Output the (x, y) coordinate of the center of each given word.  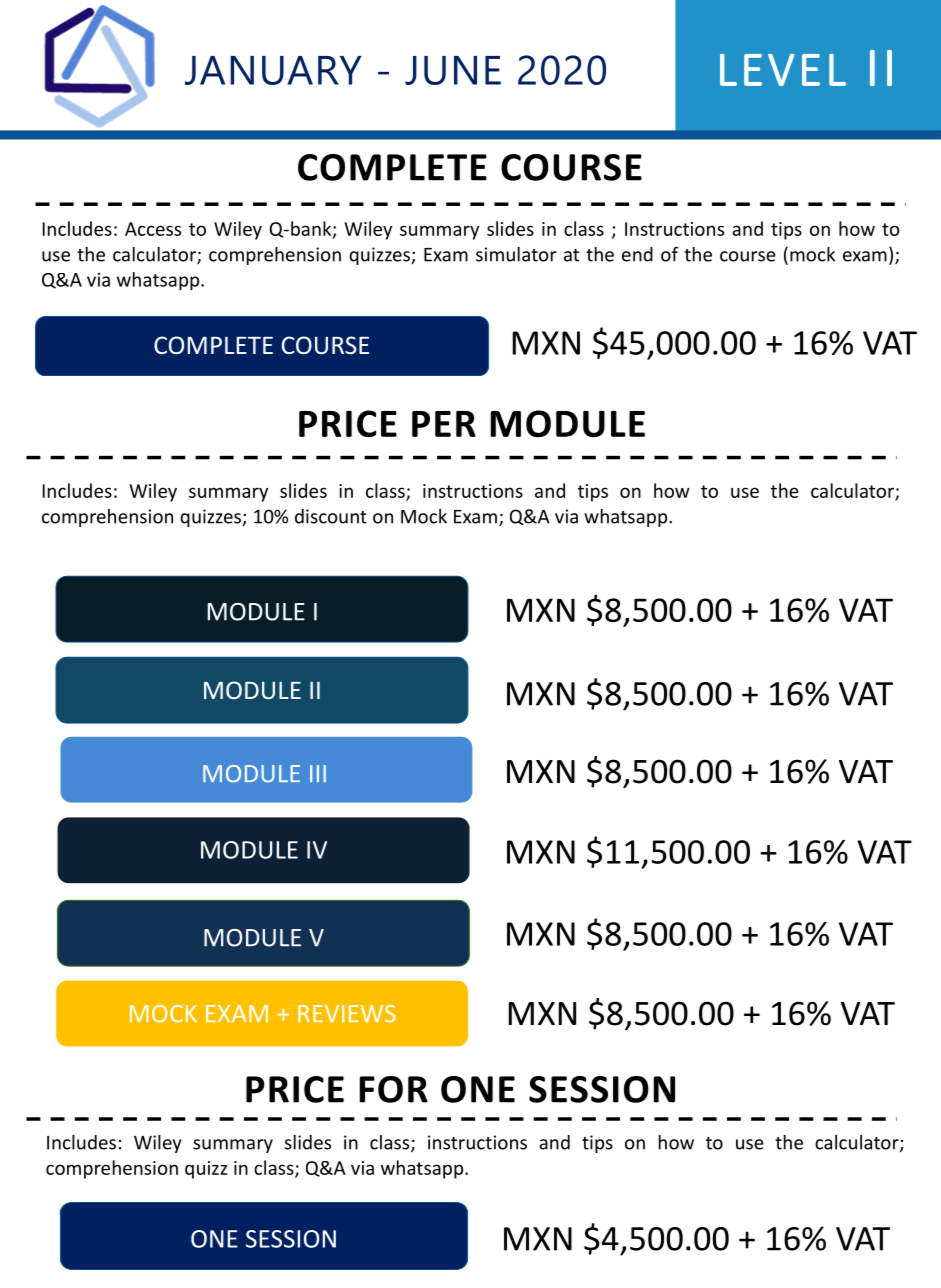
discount (331, 516)
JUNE (453, 70)
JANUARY (273, 70)
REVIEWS (347, 1014)
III (318, 773)
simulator (516, 254)
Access (153, 229)
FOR (394, 1089)
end (637, 254)
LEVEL (783, 70)
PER (444, 424)
